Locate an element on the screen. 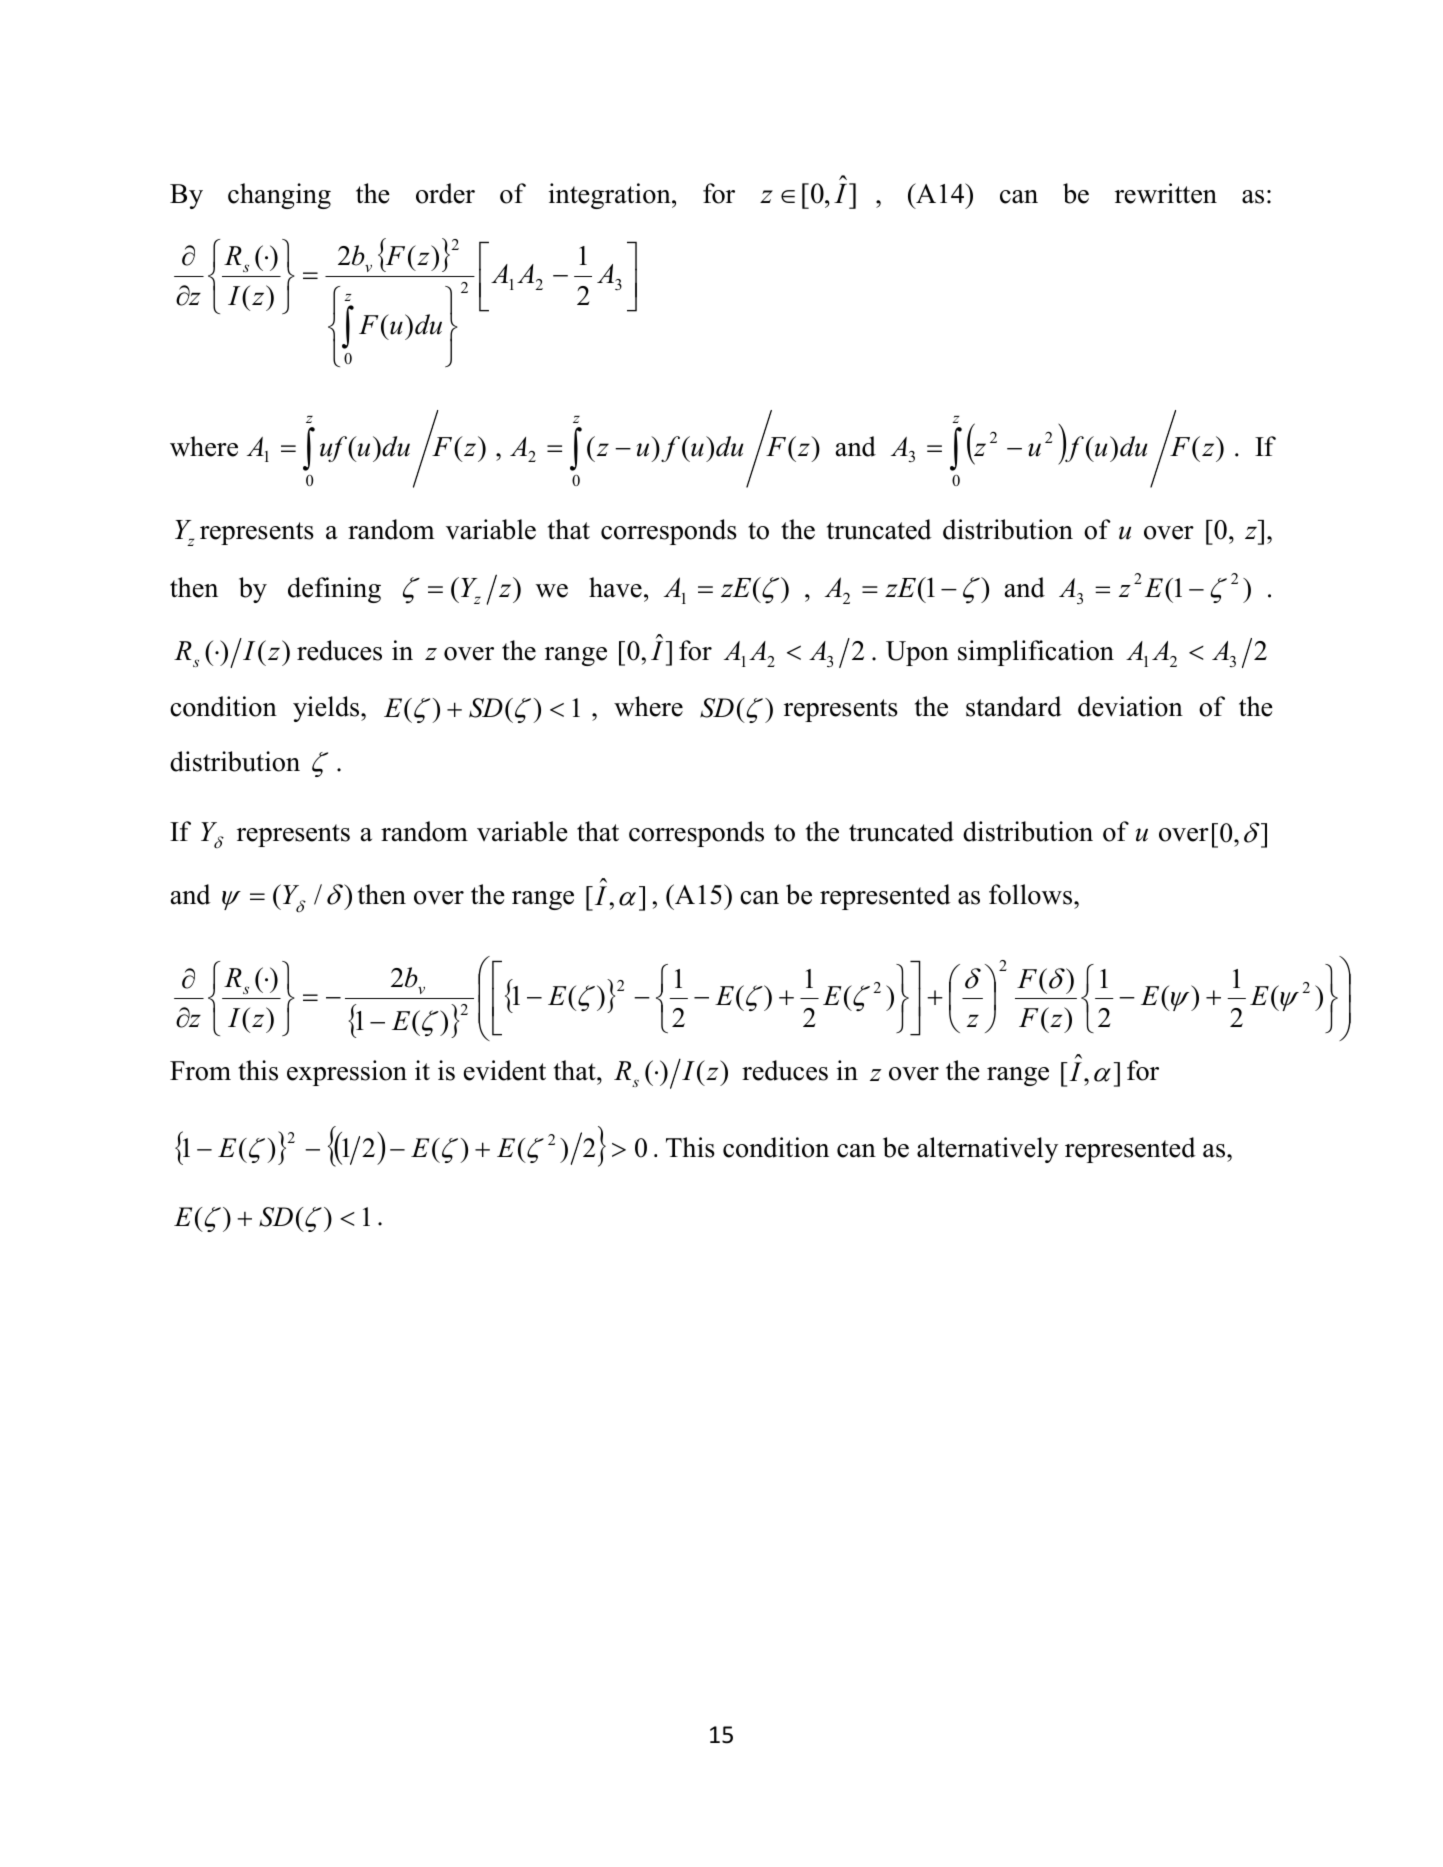  deviation is located at coordinates (1130, 706).
